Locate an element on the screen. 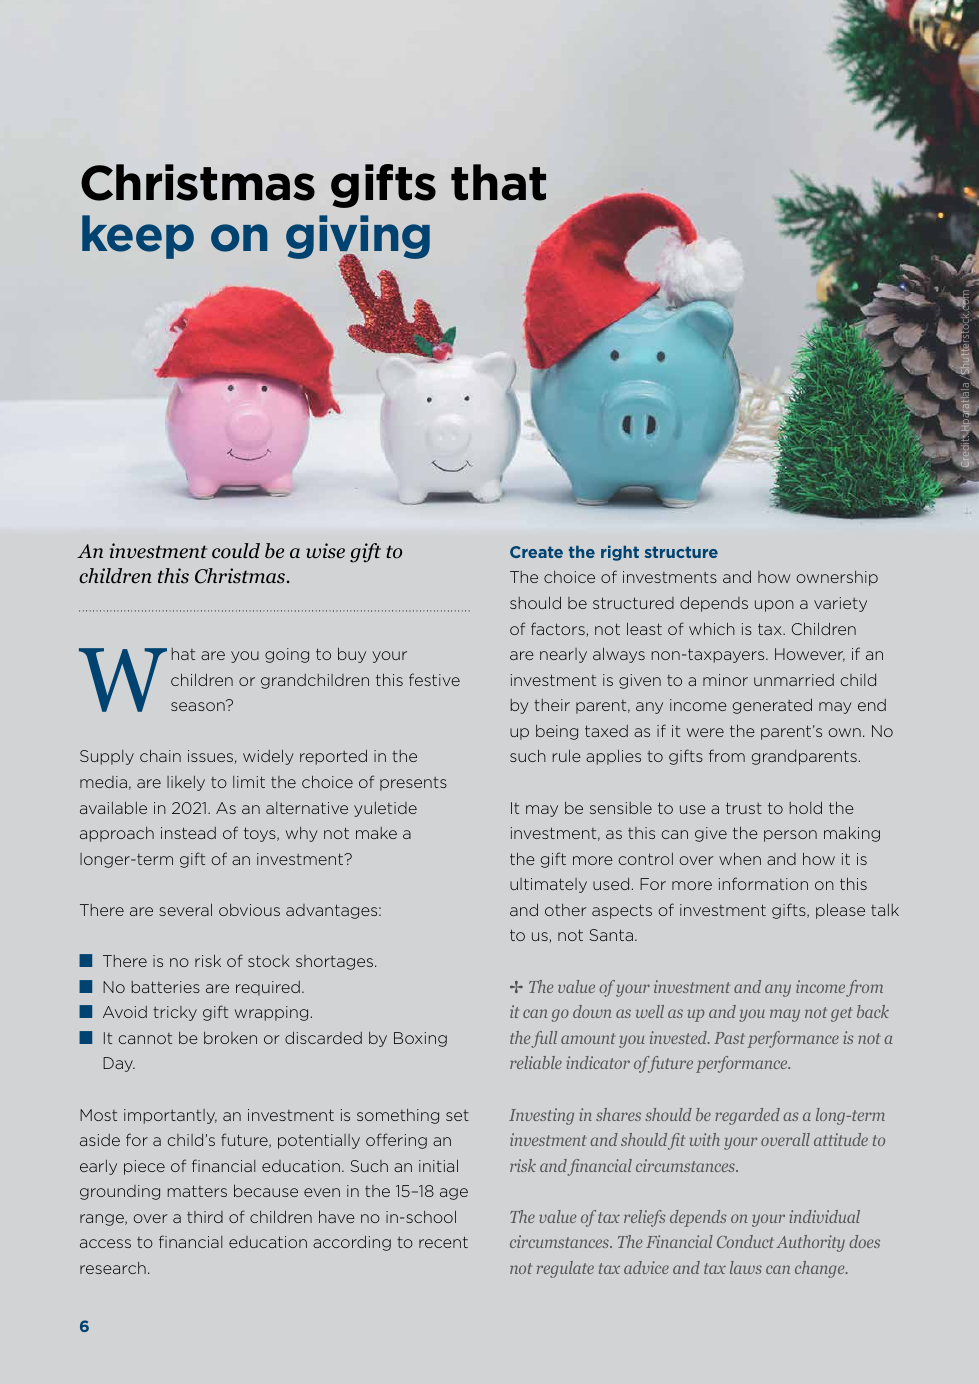  generated is located at coordinates (772, 706).
